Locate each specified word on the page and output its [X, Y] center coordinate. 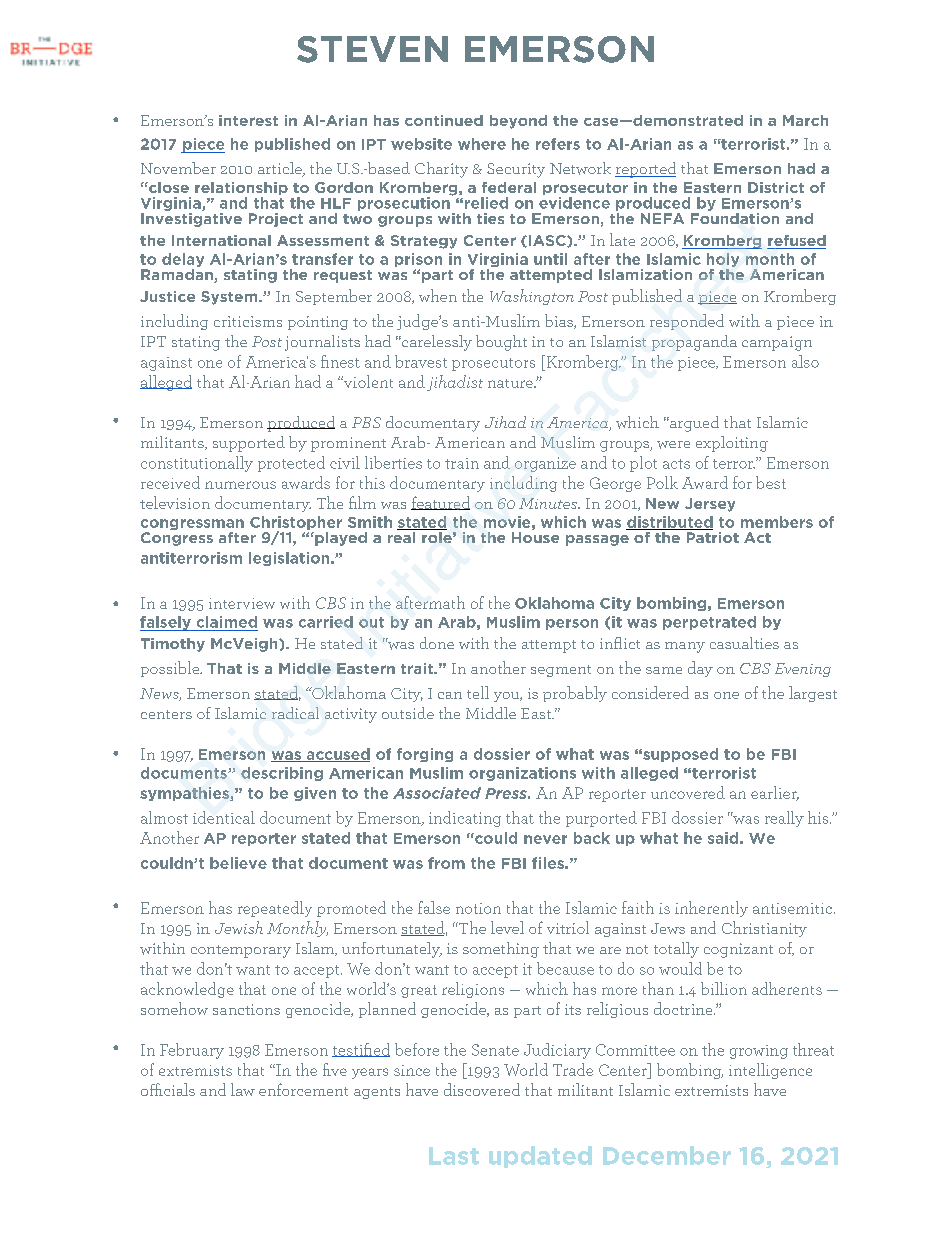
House [535, 537]
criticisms [248, 321]
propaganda [694, 343]
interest [248, 120]
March [805, 120]
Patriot [711, 536]
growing [759, 1052]
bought [501, 343]
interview [242, 603]
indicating [465, 819]
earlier [775, 793]
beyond [518, 122]
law [243, 1089]
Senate [495, 1050]
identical [224, 817]
